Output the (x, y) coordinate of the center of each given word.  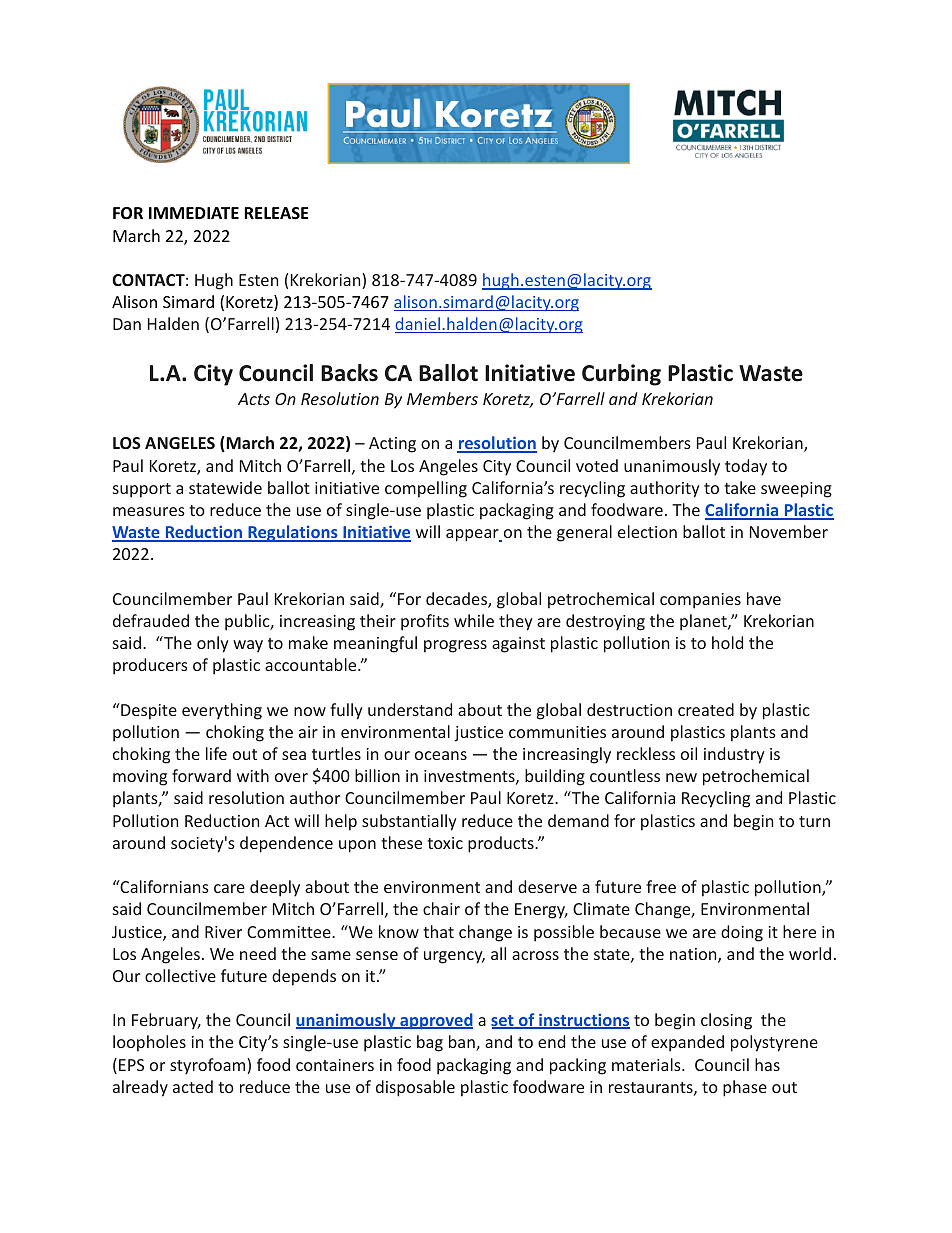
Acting (392, 445)
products (502, 844)
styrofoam (209, 1066)
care (229, 888)
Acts (254, 399)
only (213, 644)
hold (727, 642)
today (746, 467)
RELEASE (276, 213)
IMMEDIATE (194, 213)
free (661, 886)
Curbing (621, 375)
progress (455, 646)
